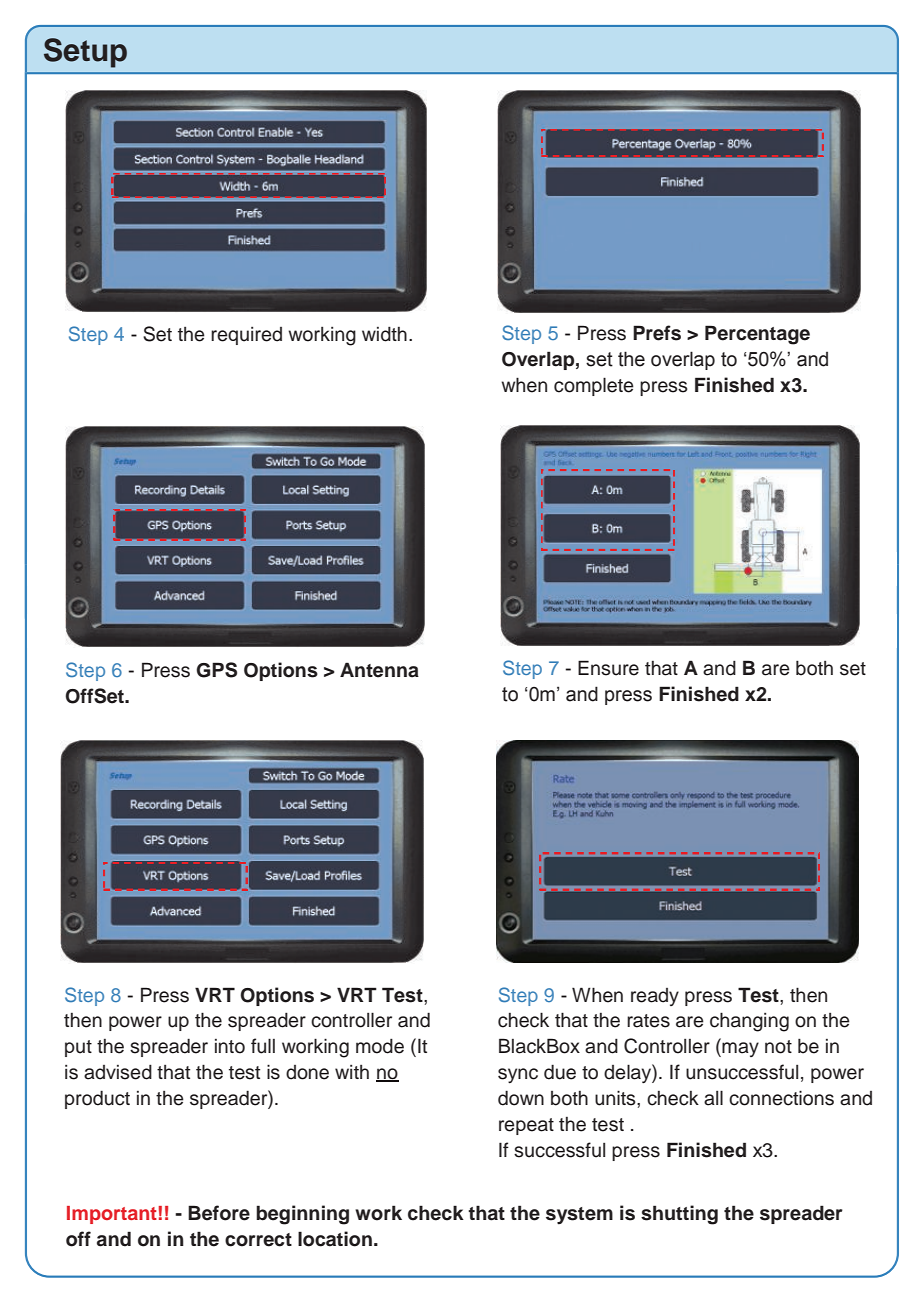 Image resolution: width=924 pixels, height=1308 pixels. What do you see at coordinates (608, 668) in the page?
I see `Ensure` at bounding box center [608, 668].
